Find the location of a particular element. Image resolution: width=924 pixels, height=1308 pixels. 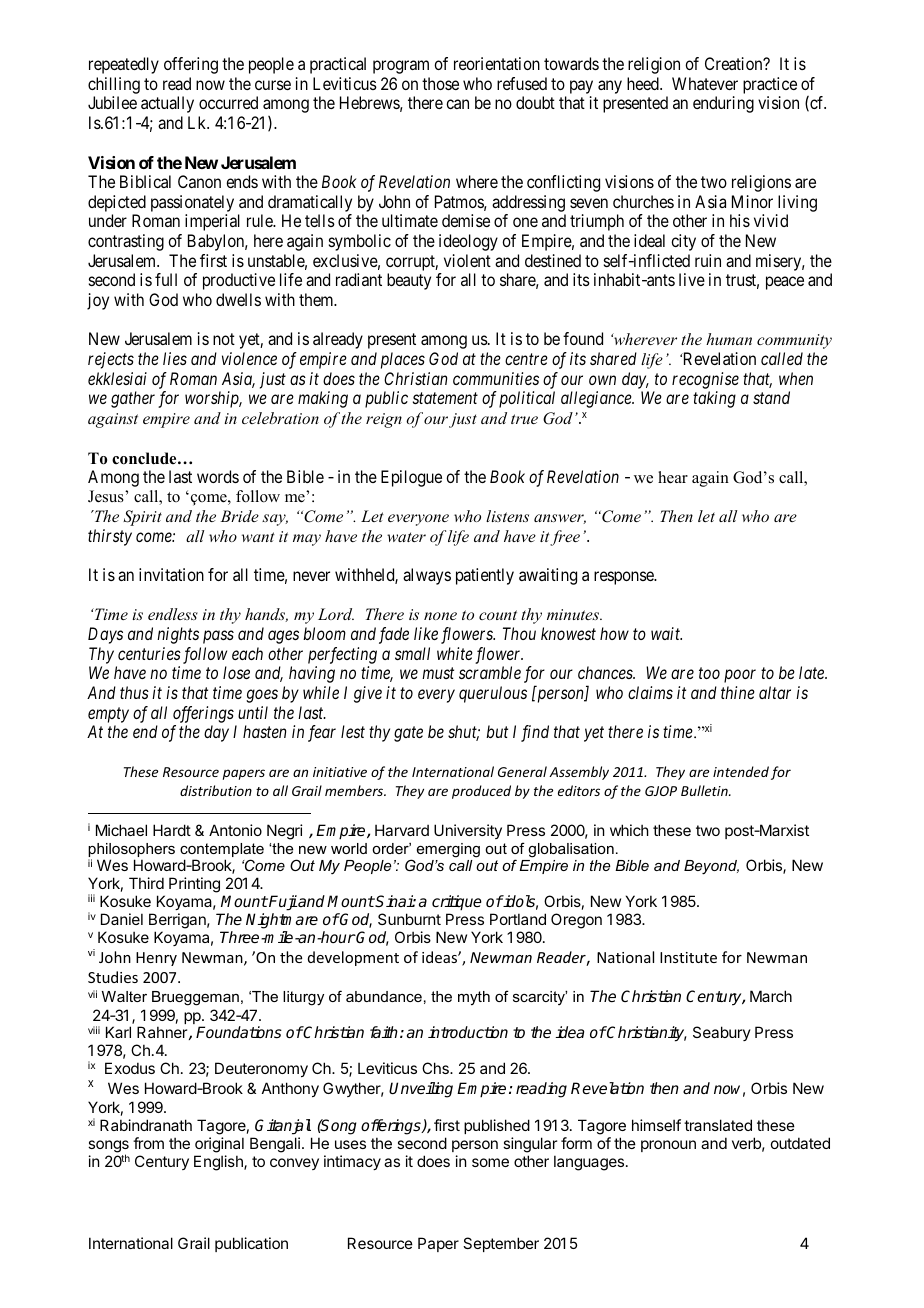

nights is located at coordinates (178, 635).
